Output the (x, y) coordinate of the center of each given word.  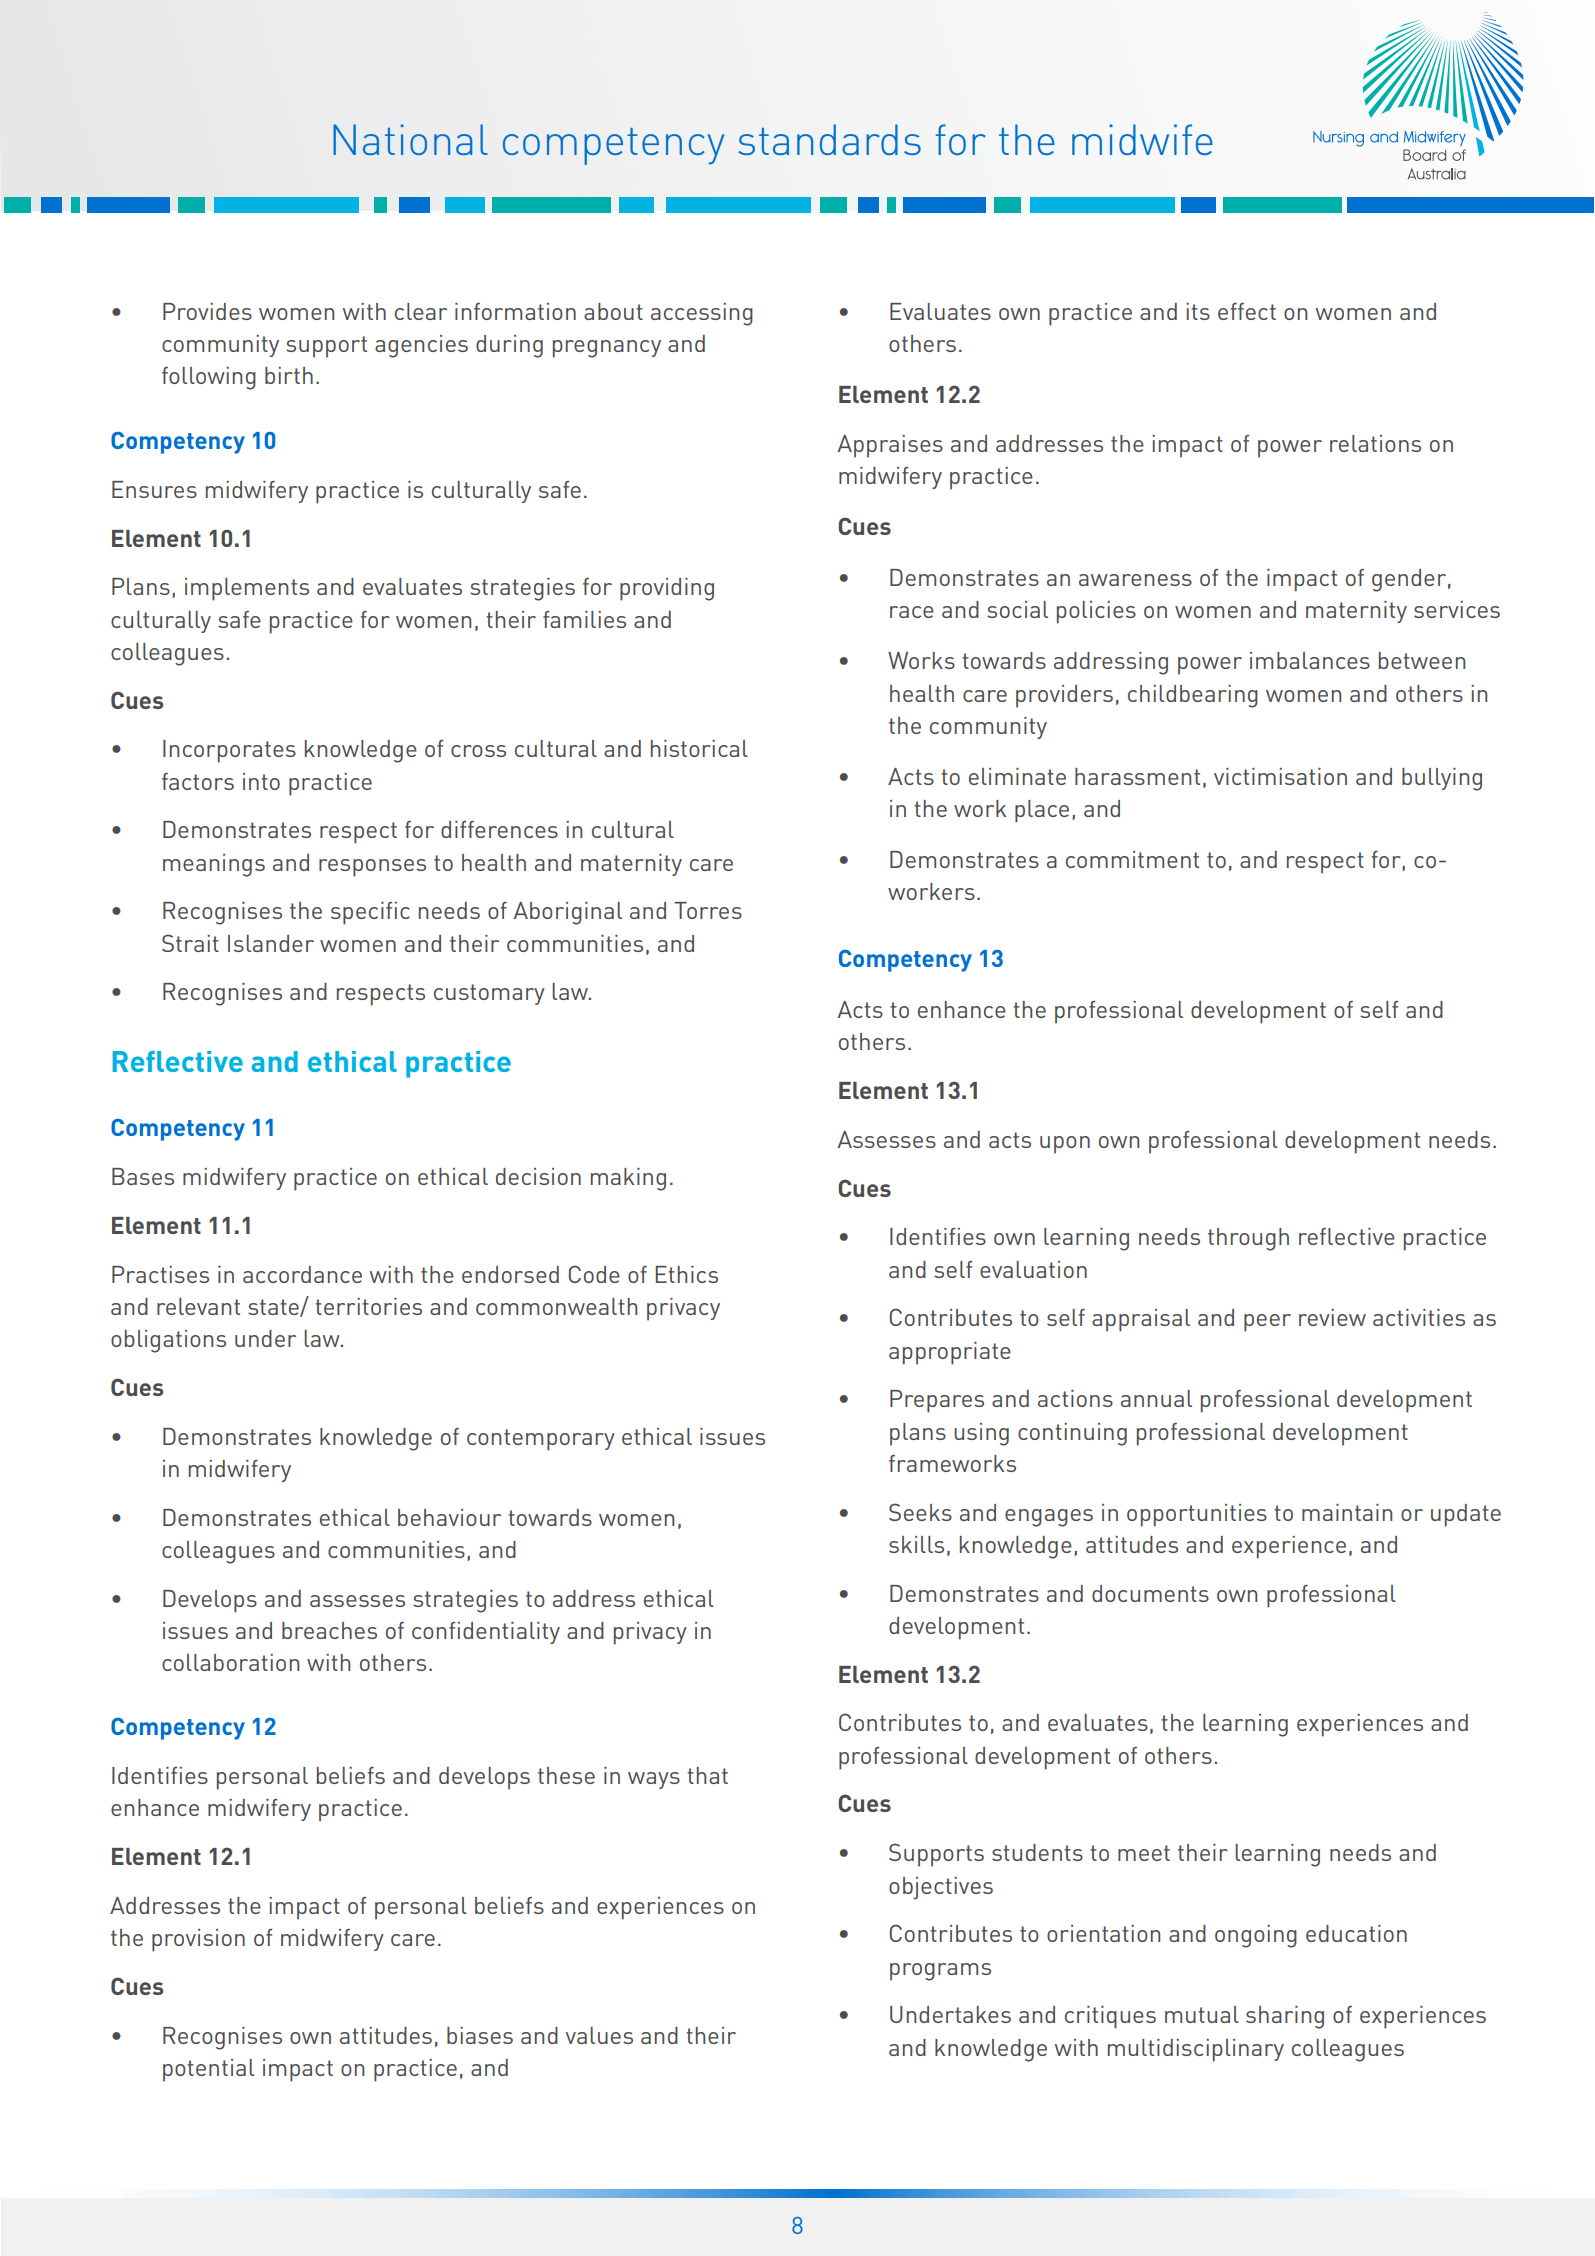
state (274, 1308)
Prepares (937, 1401)
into (261, 781)
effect (1247, 311)
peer (1267, 1323)
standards (829, 139)
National (410, 139)
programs (940, 1972)
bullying (1442, 779)
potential (208, 2070)
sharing (1285, 2017)
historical (699, 748)
